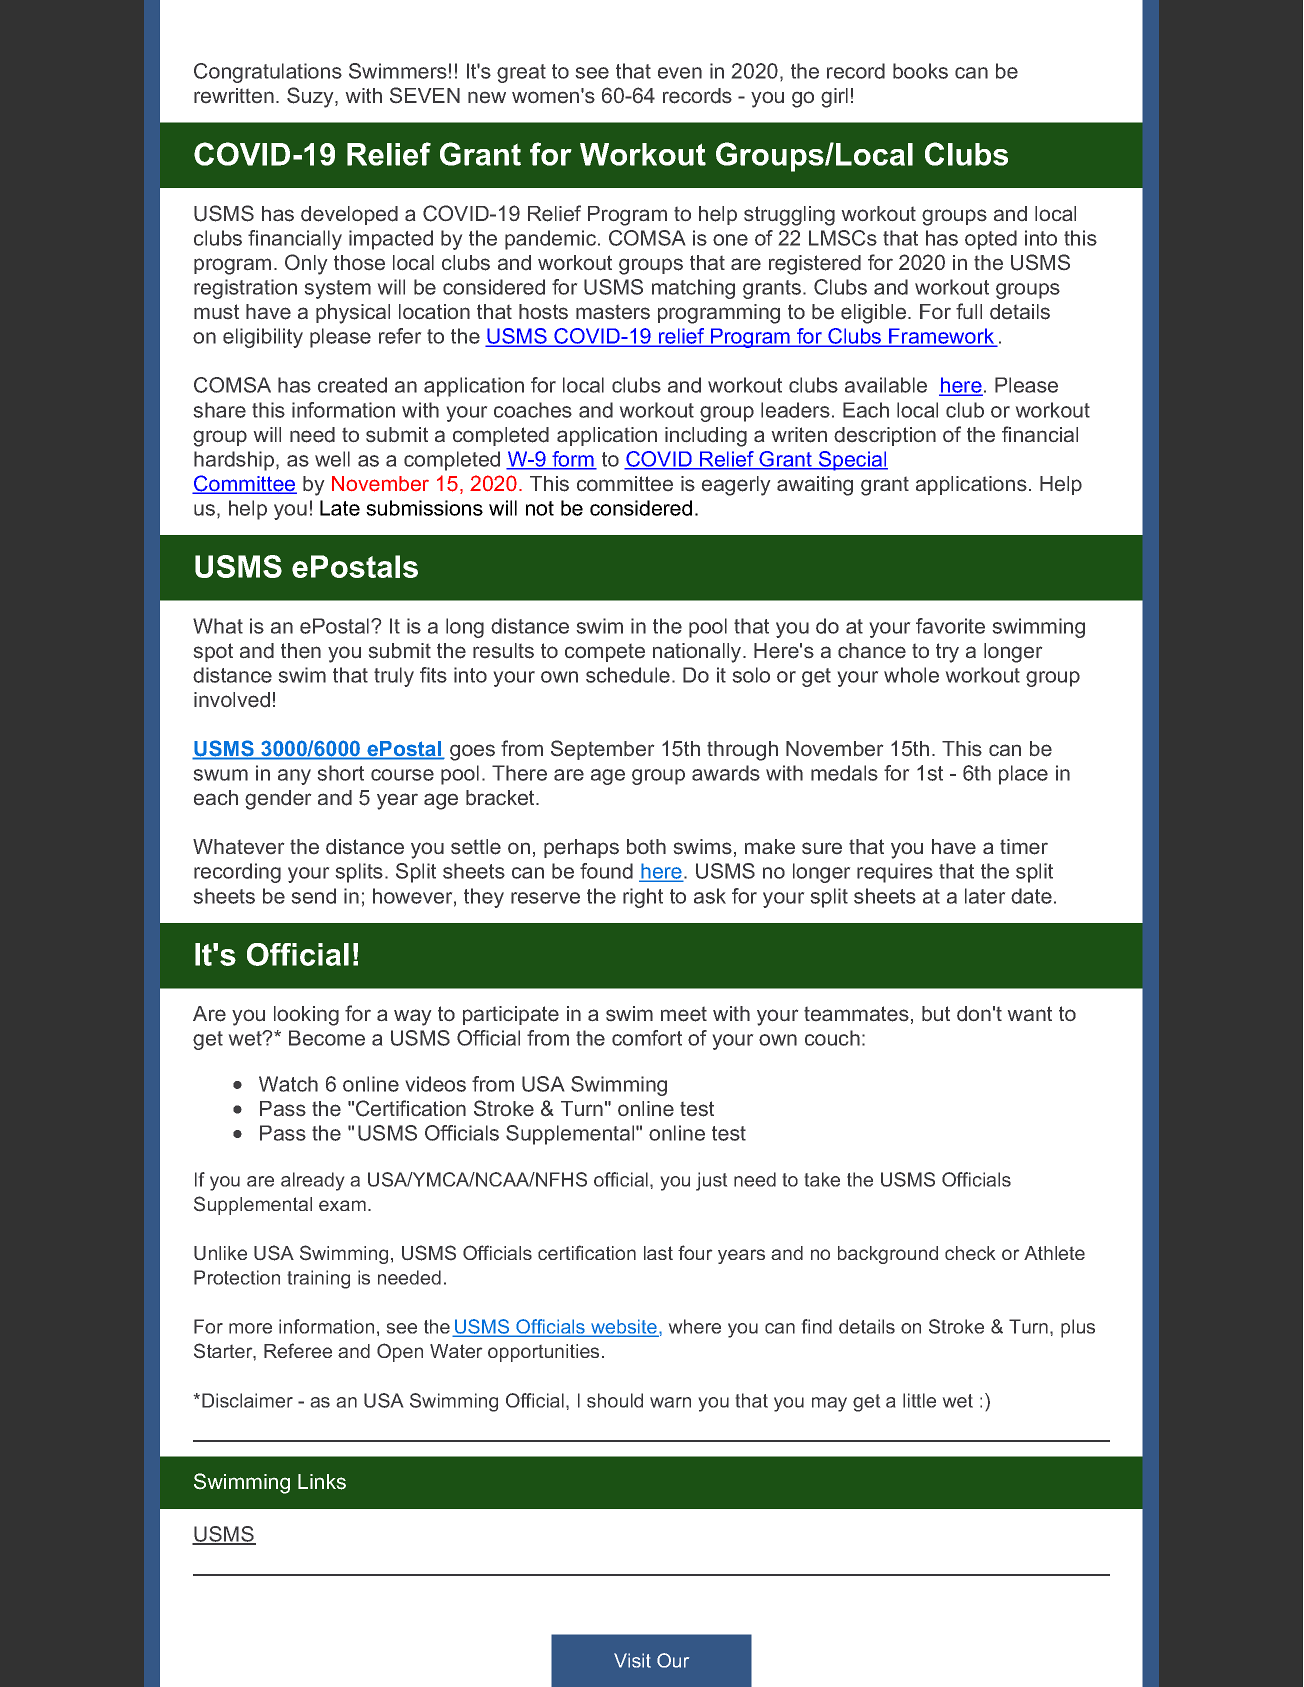 The height and width of the document is (1687, 1304). What do you see at coordinates (647, 1038) in the document?
I see `comfort` at bounding box center [647, 1038].
